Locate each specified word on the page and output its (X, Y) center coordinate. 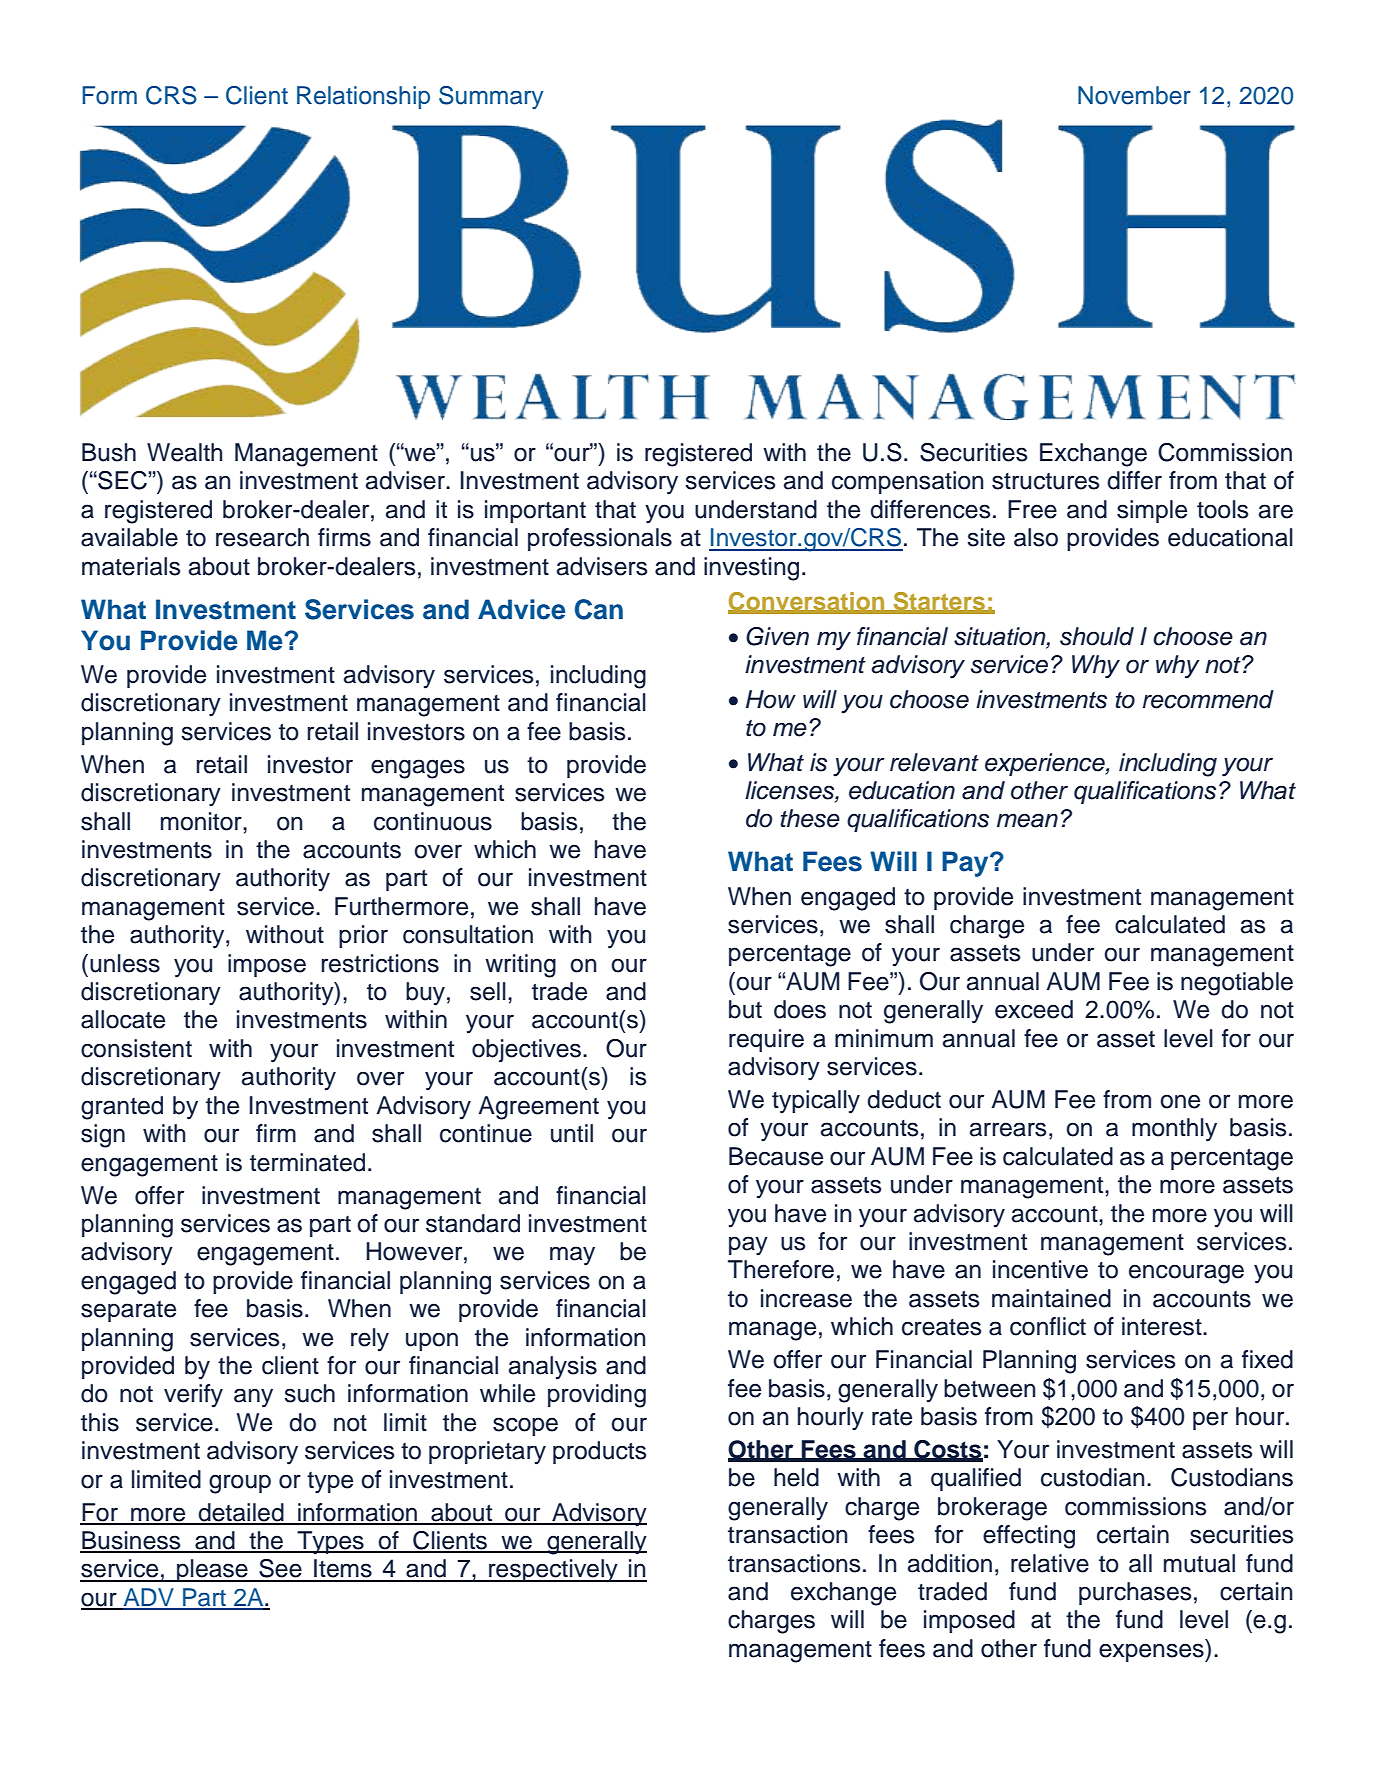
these (810, 818)
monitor (202, 821)
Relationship (363, 97)
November (1134, 95)
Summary (491, 97)
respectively (553, 1571)
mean (1027, 820)
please (212, 1570)
